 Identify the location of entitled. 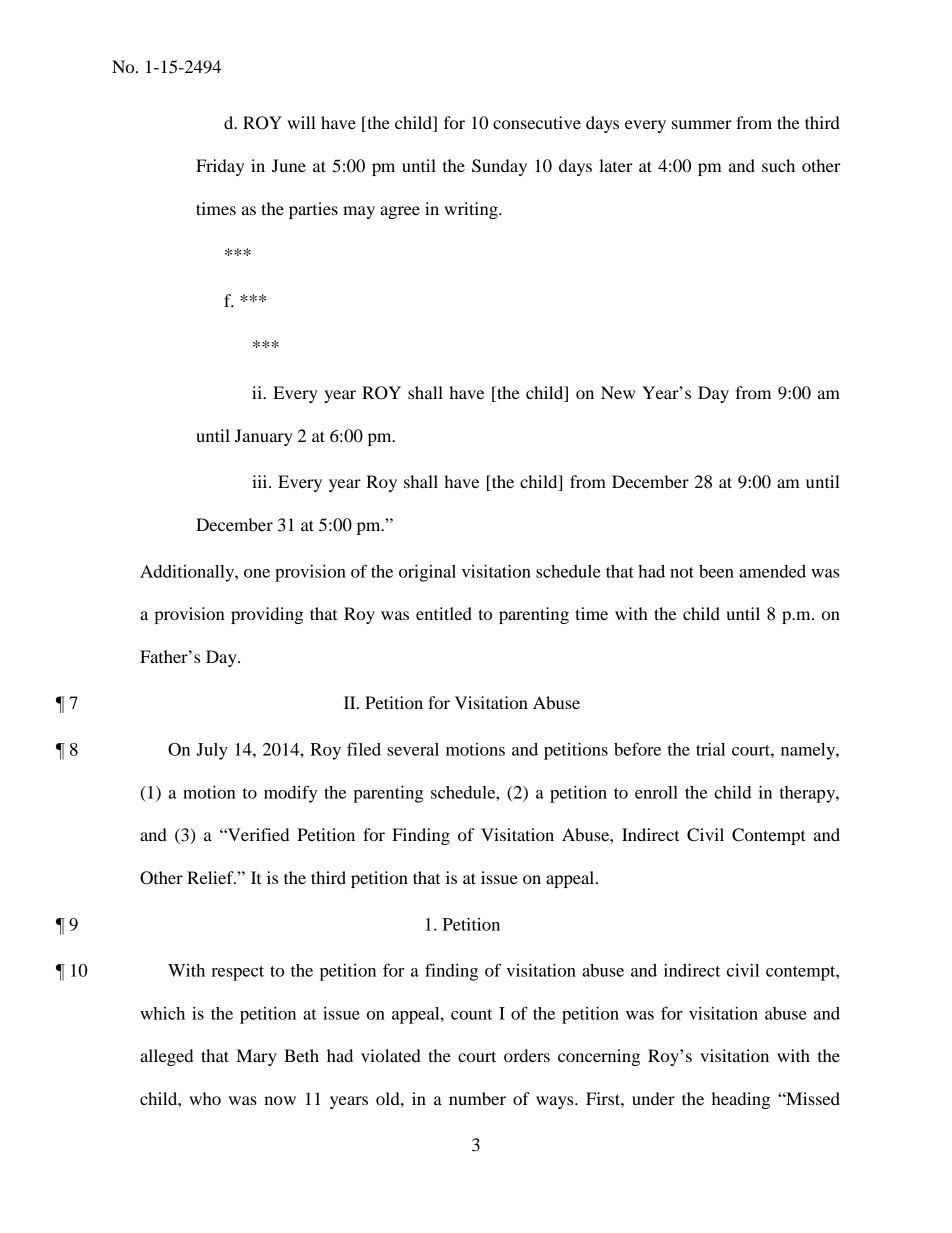
(444, 613).
